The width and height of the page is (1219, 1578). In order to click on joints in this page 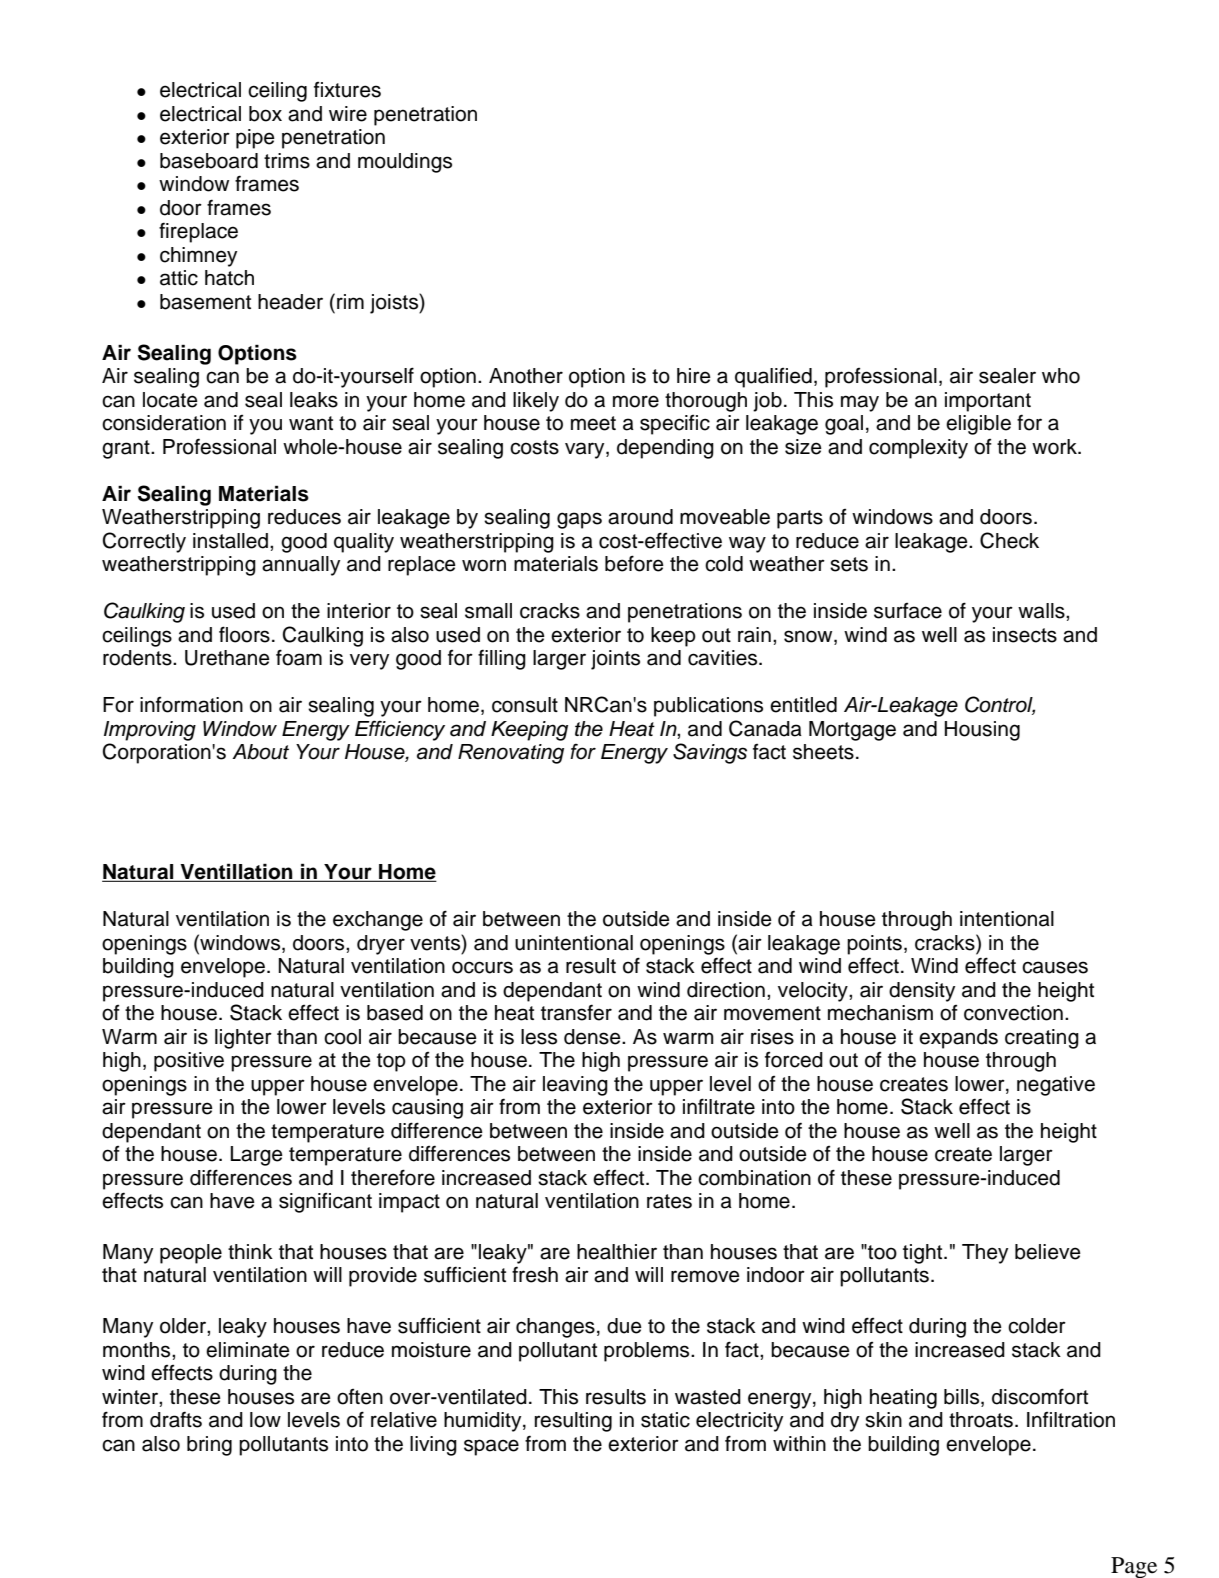, I will do `click(615, 660)`.
